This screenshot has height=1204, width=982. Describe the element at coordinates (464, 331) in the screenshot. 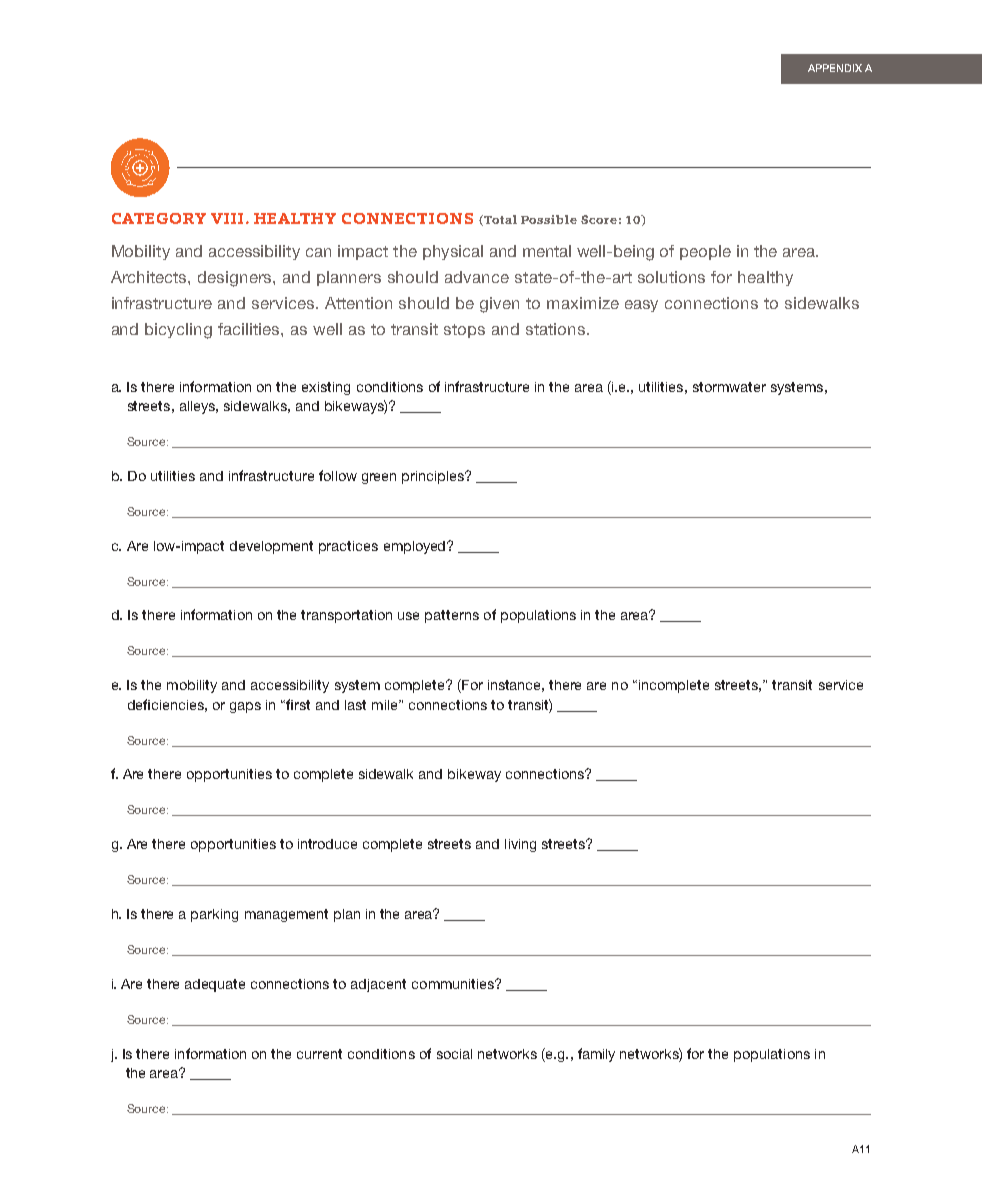

I see `stops` at that location.
